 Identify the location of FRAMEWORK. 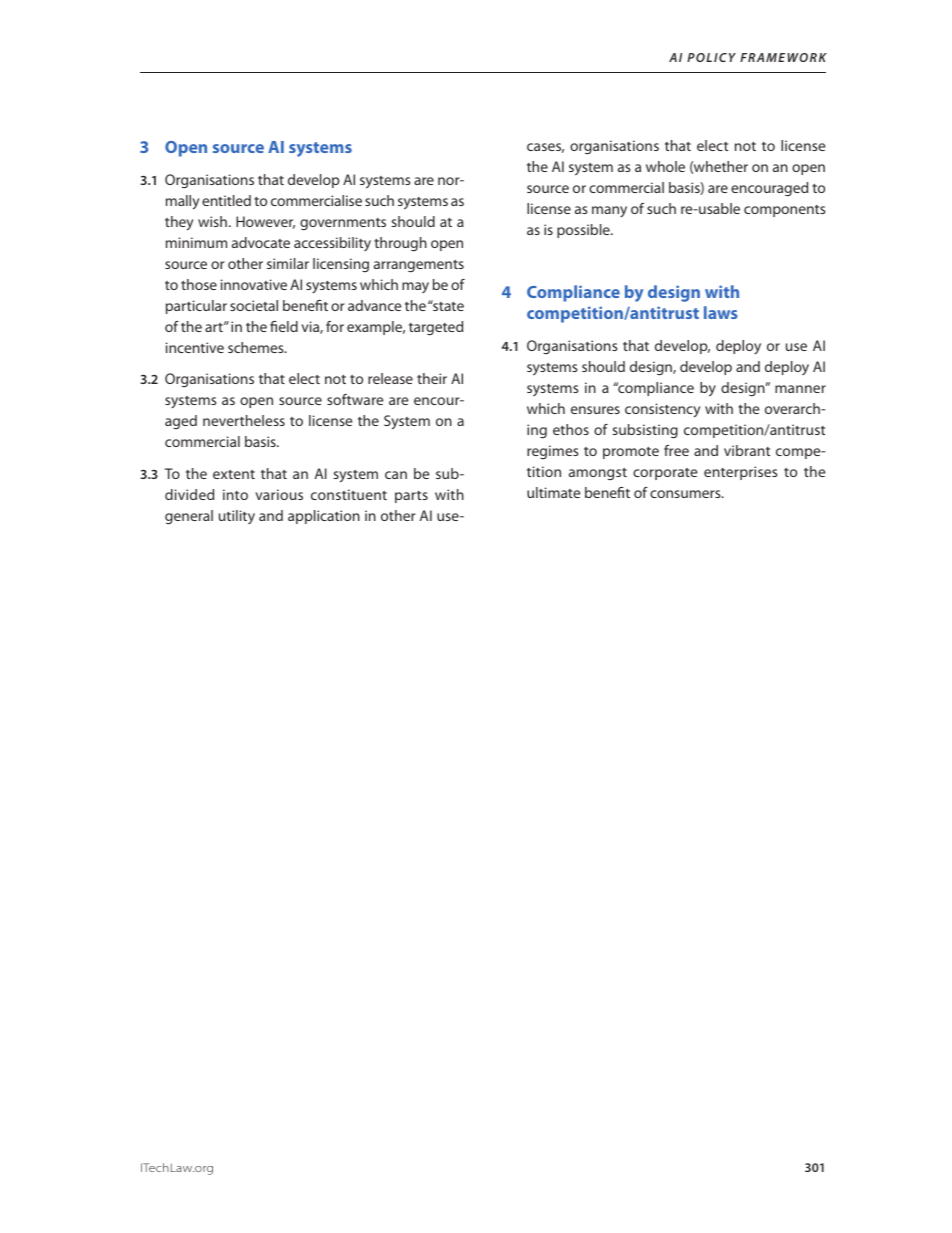
(783, 57).
